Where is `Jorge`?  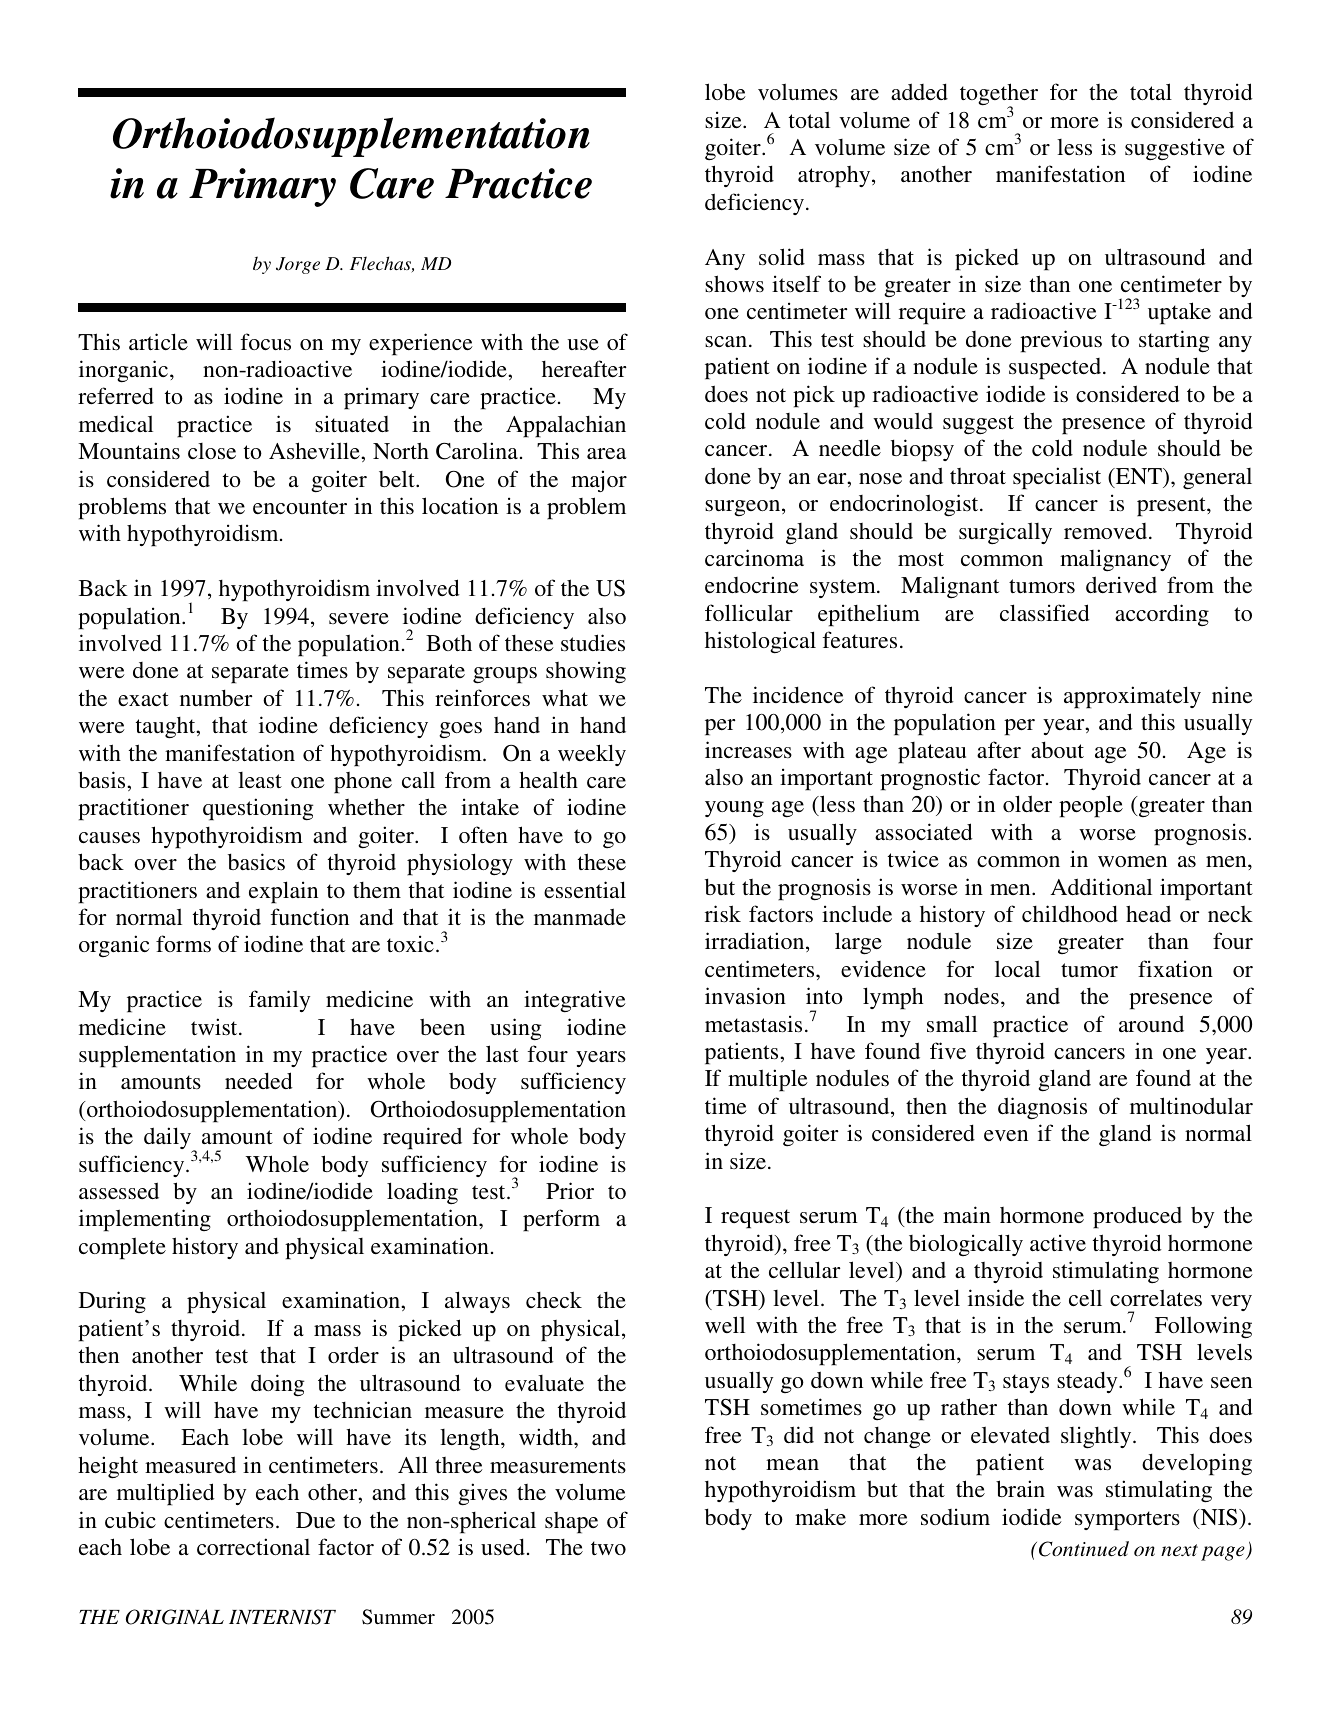
Jorge is located at coordinates (298, 265).
